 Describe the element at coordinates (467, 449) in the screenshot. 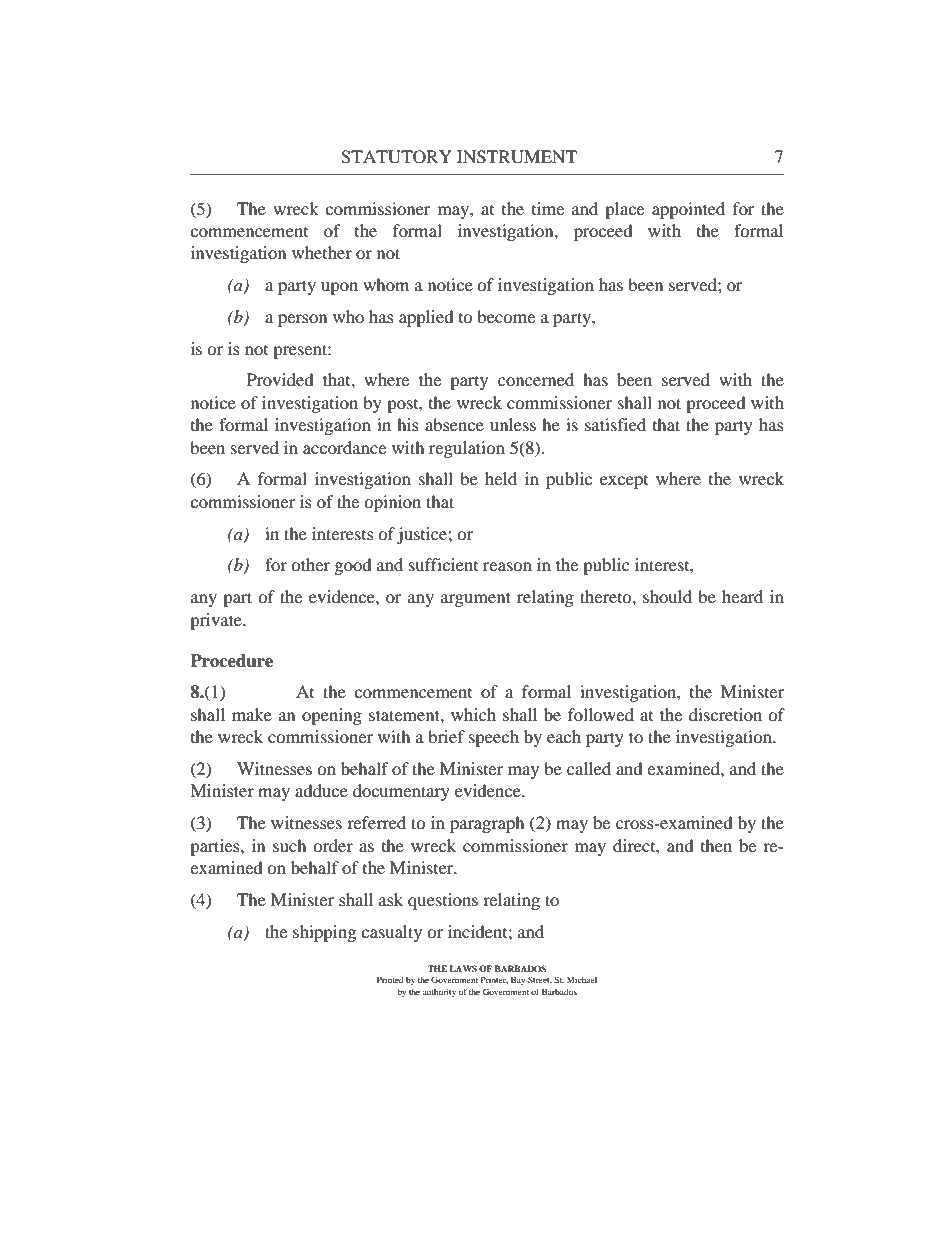

I see `regulation` at that location.
